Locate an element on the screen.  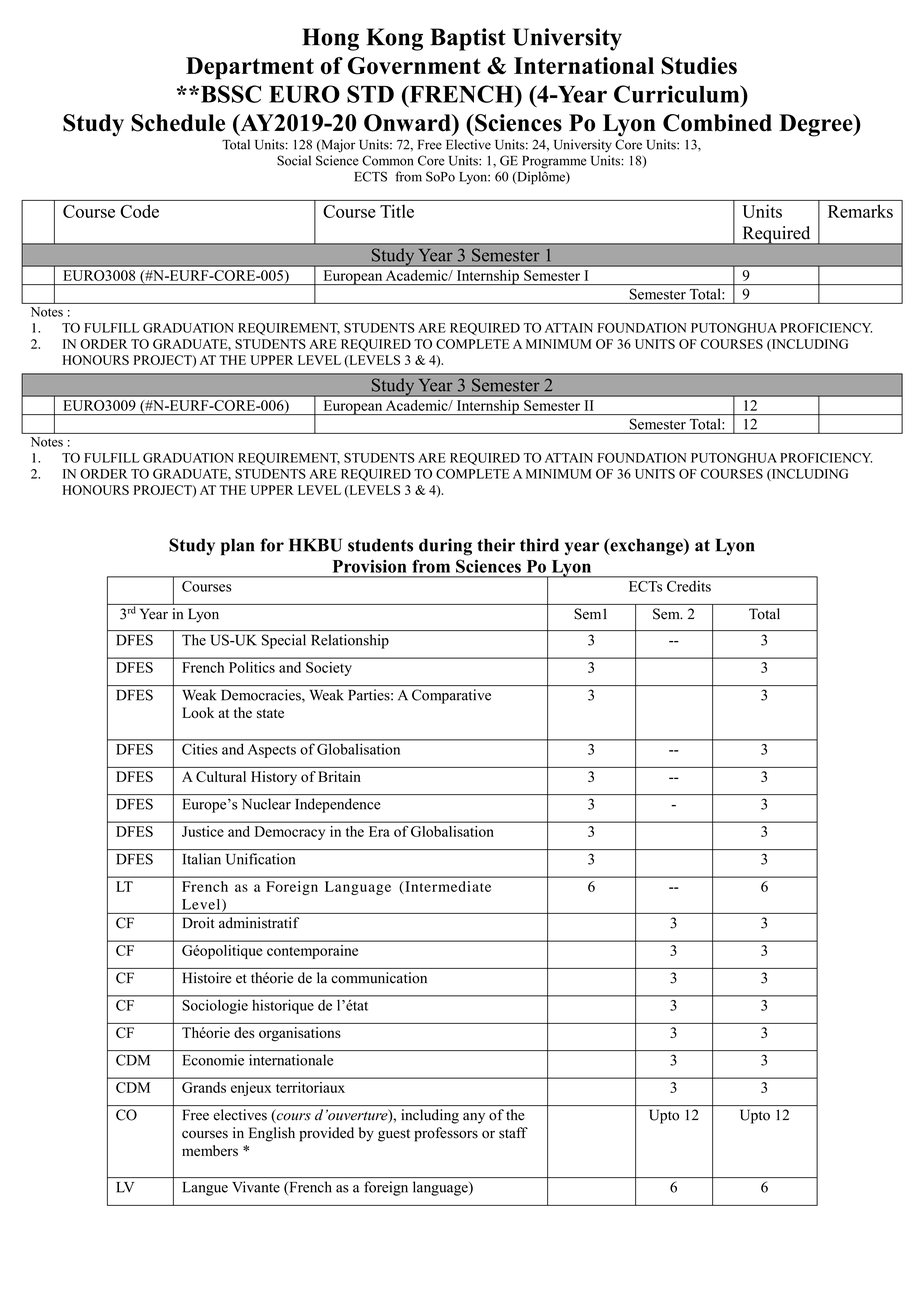
Department is located at coordinates (250, 68).
